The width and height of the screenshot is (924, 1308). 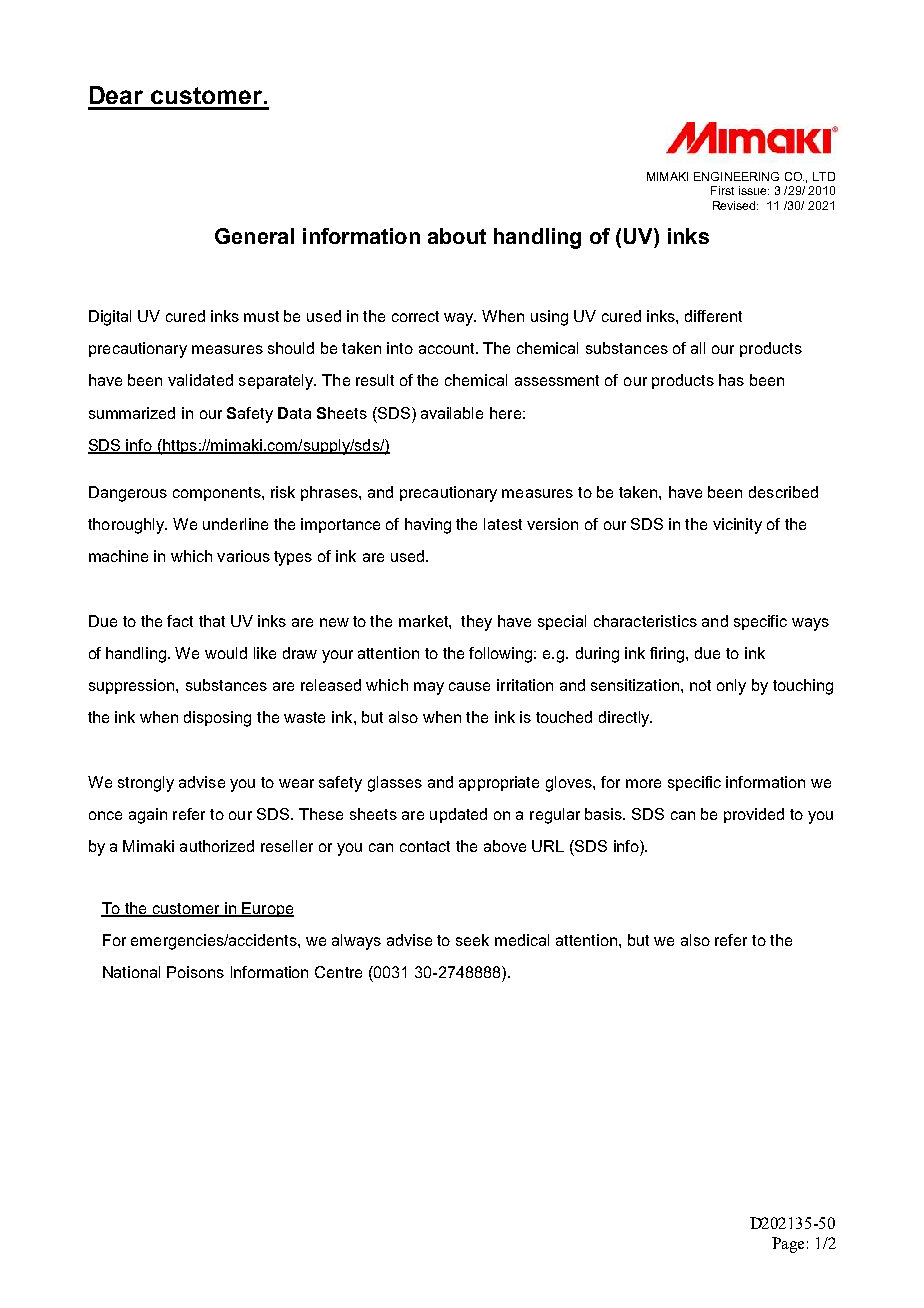 I want to click on cause, so click(x=469, y=686).
